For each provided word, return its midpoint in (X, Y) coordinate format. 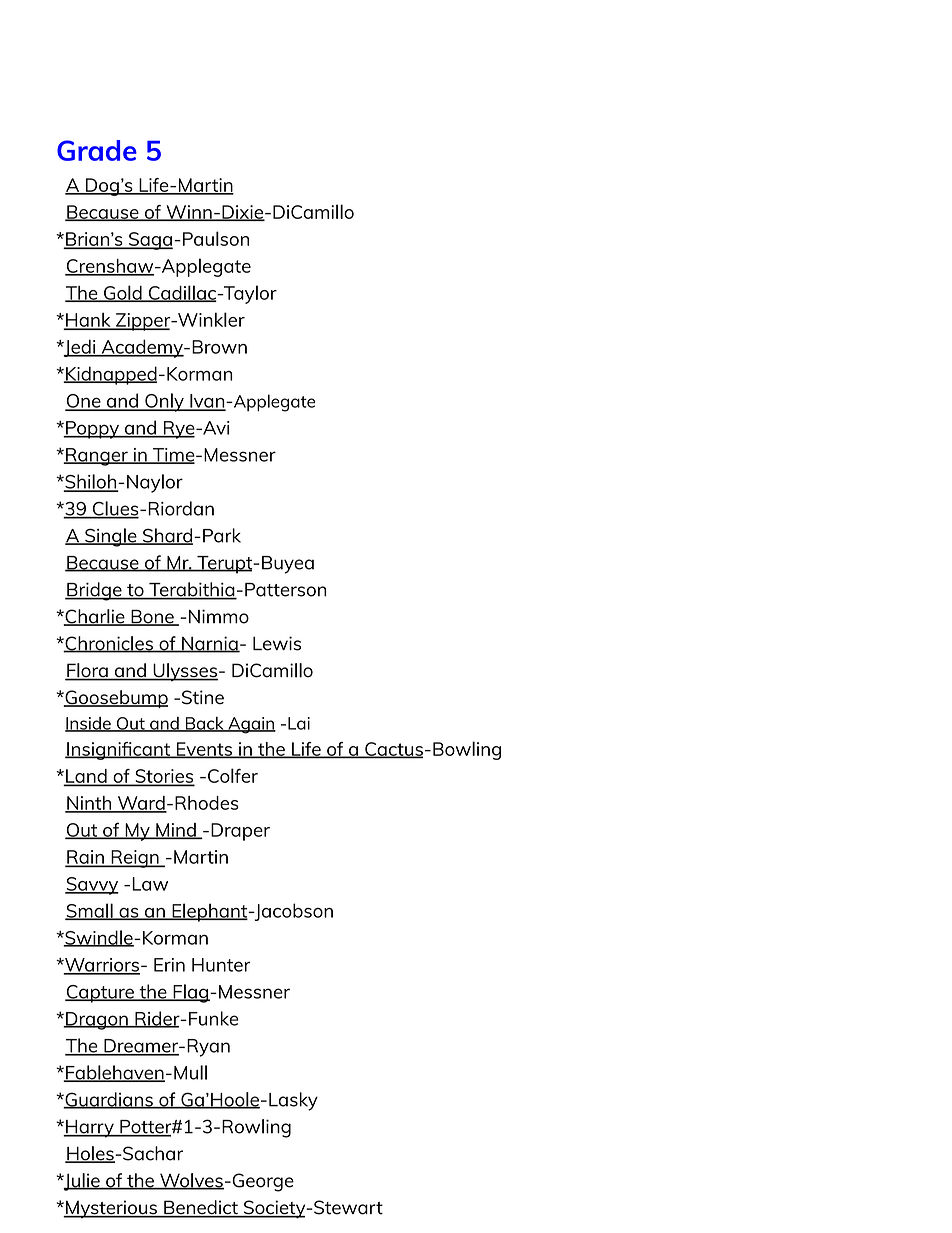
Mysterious (111, 1209)
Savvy (92, 886)
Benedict (201, 1208)
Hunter (221, 965)
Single (111, 537)
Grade (97, 150)
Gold (123, 293)
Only (164, 402)
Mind (176, 831)
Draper (240, 832)
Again (251, 725)
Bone (152, 618)
